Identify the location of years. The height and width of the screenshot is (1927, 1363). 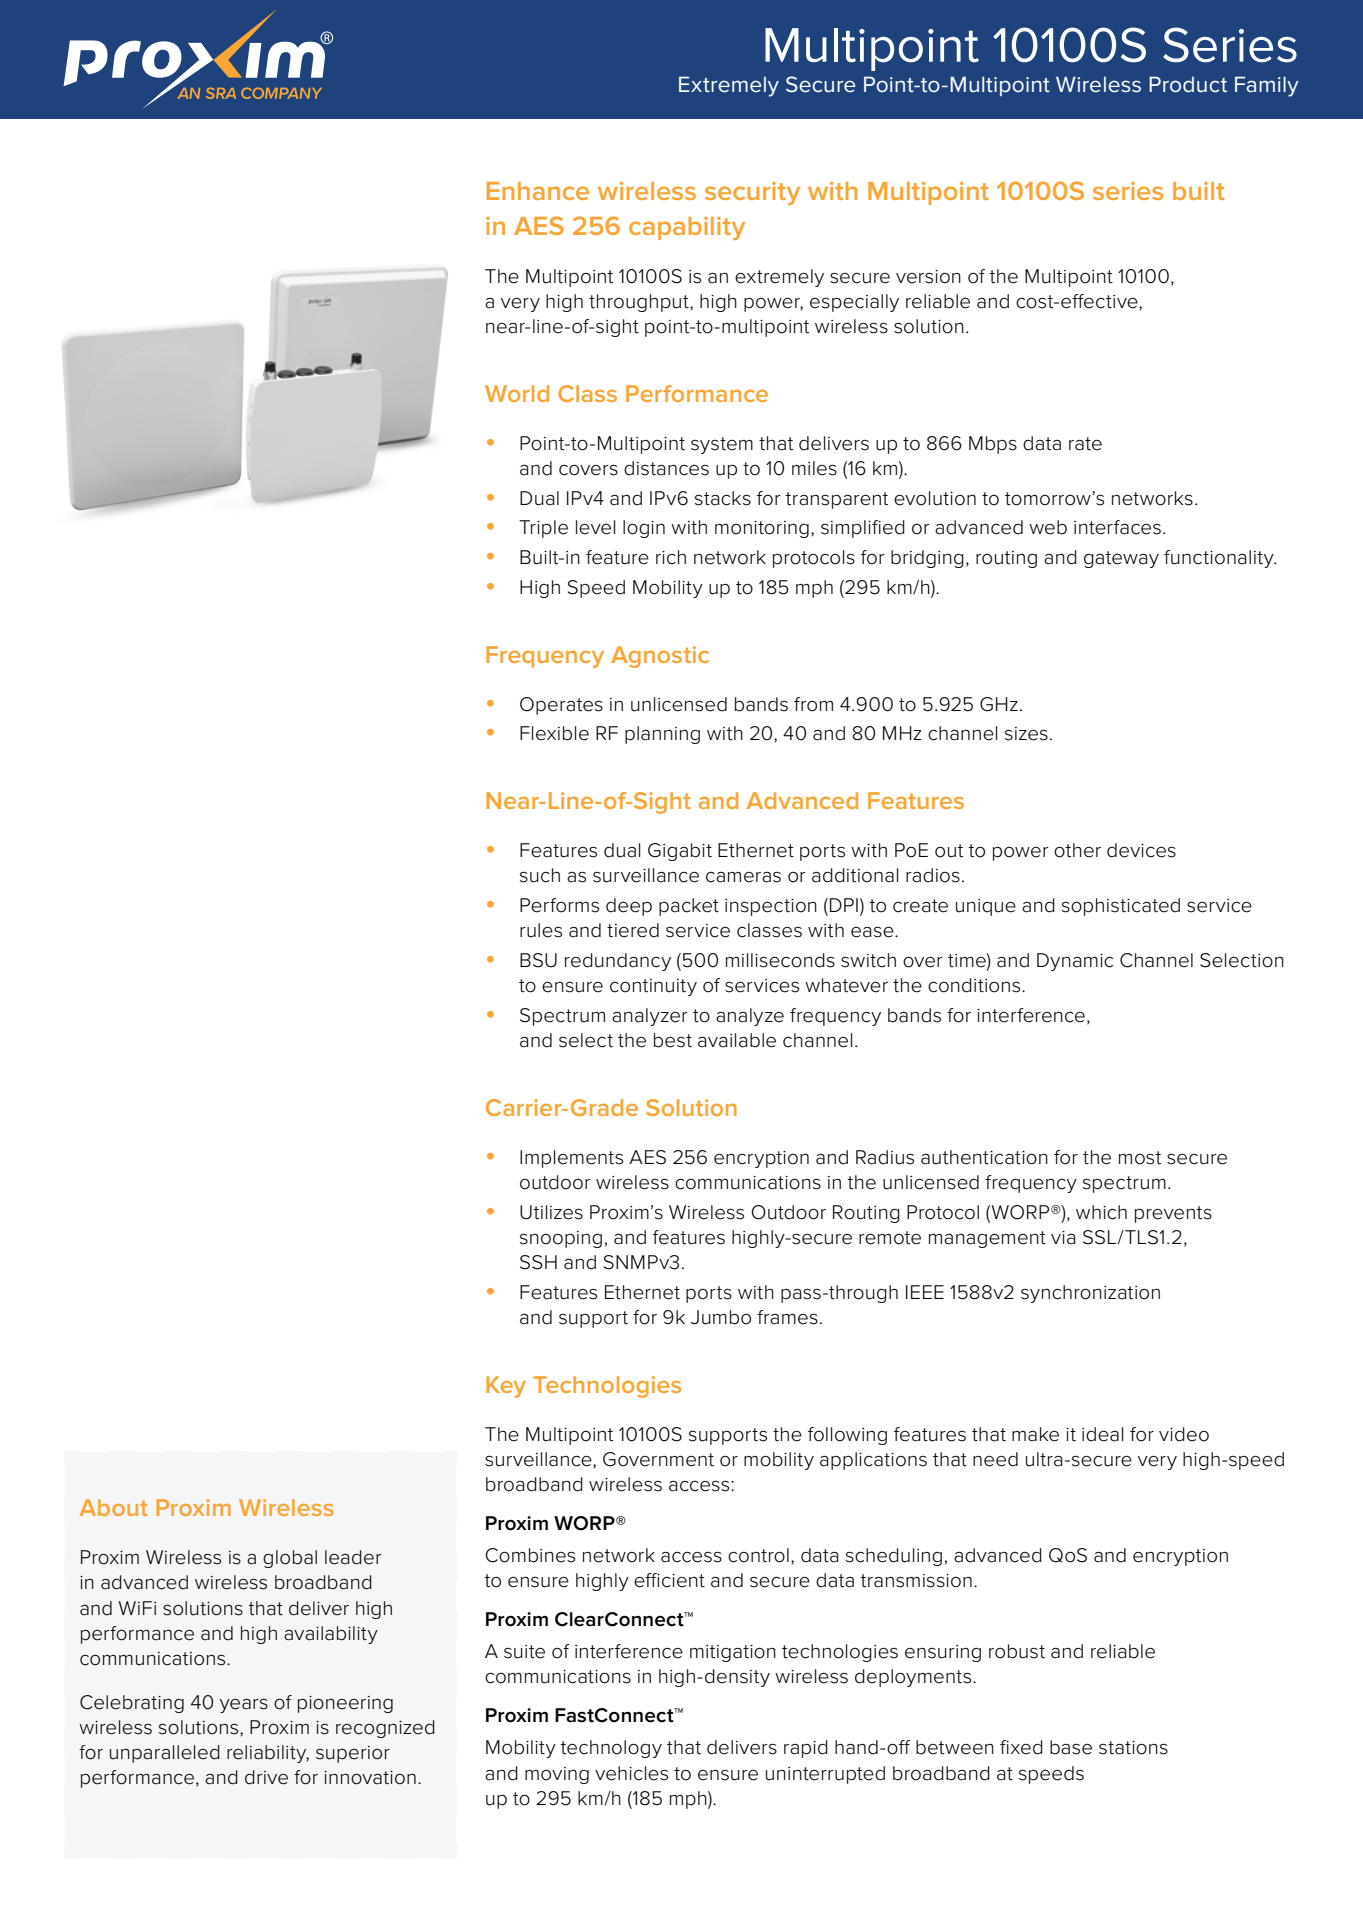
(244, 1706).
